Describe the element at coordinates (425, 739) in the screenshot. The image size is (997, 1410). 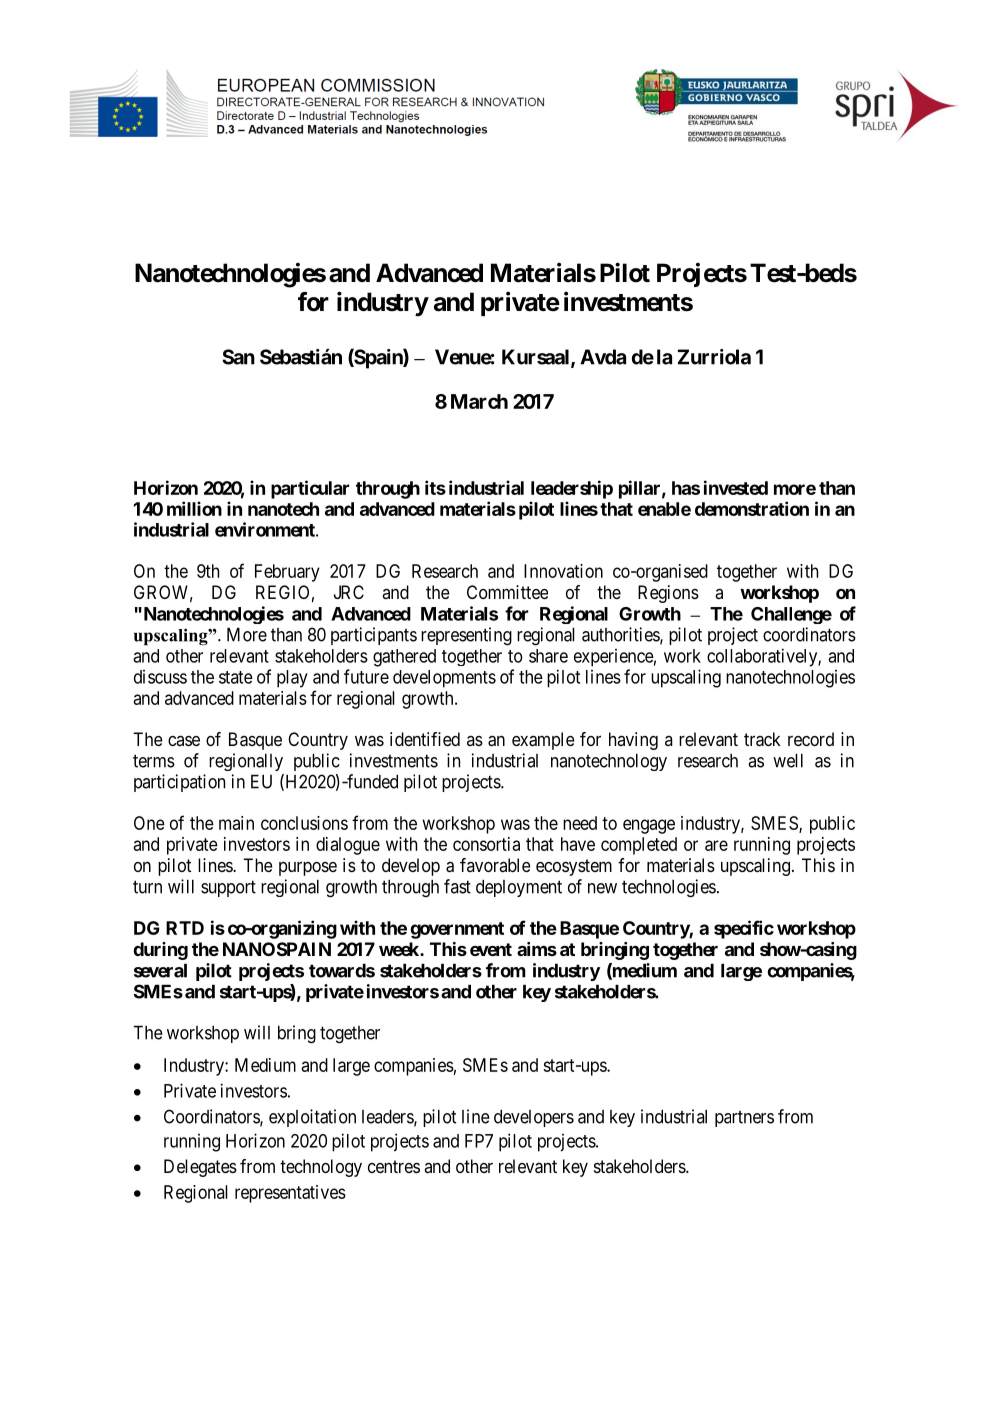
I see `identified` at that location.
